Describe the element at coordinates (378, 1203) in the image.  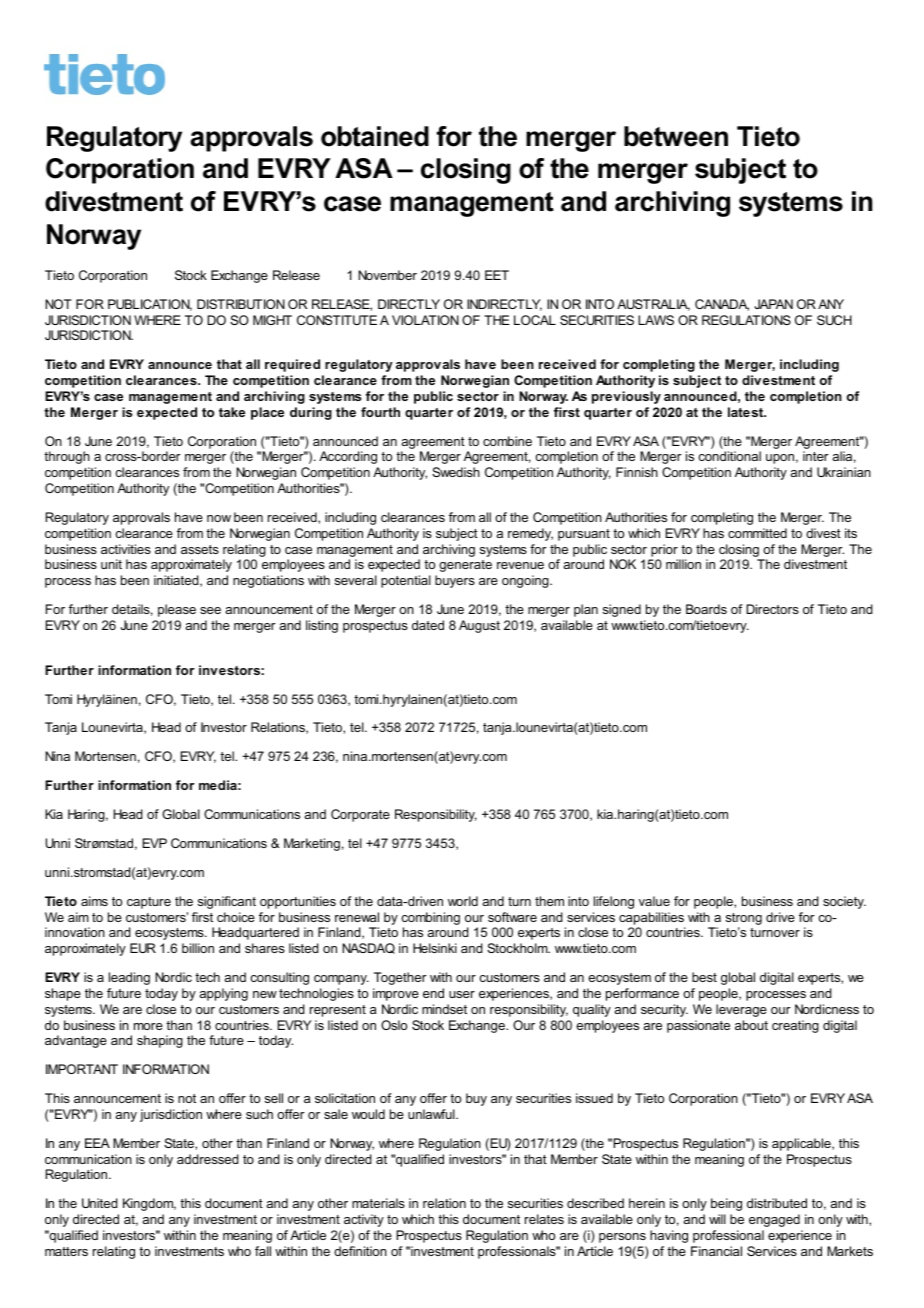
I see `materials` at that location.
